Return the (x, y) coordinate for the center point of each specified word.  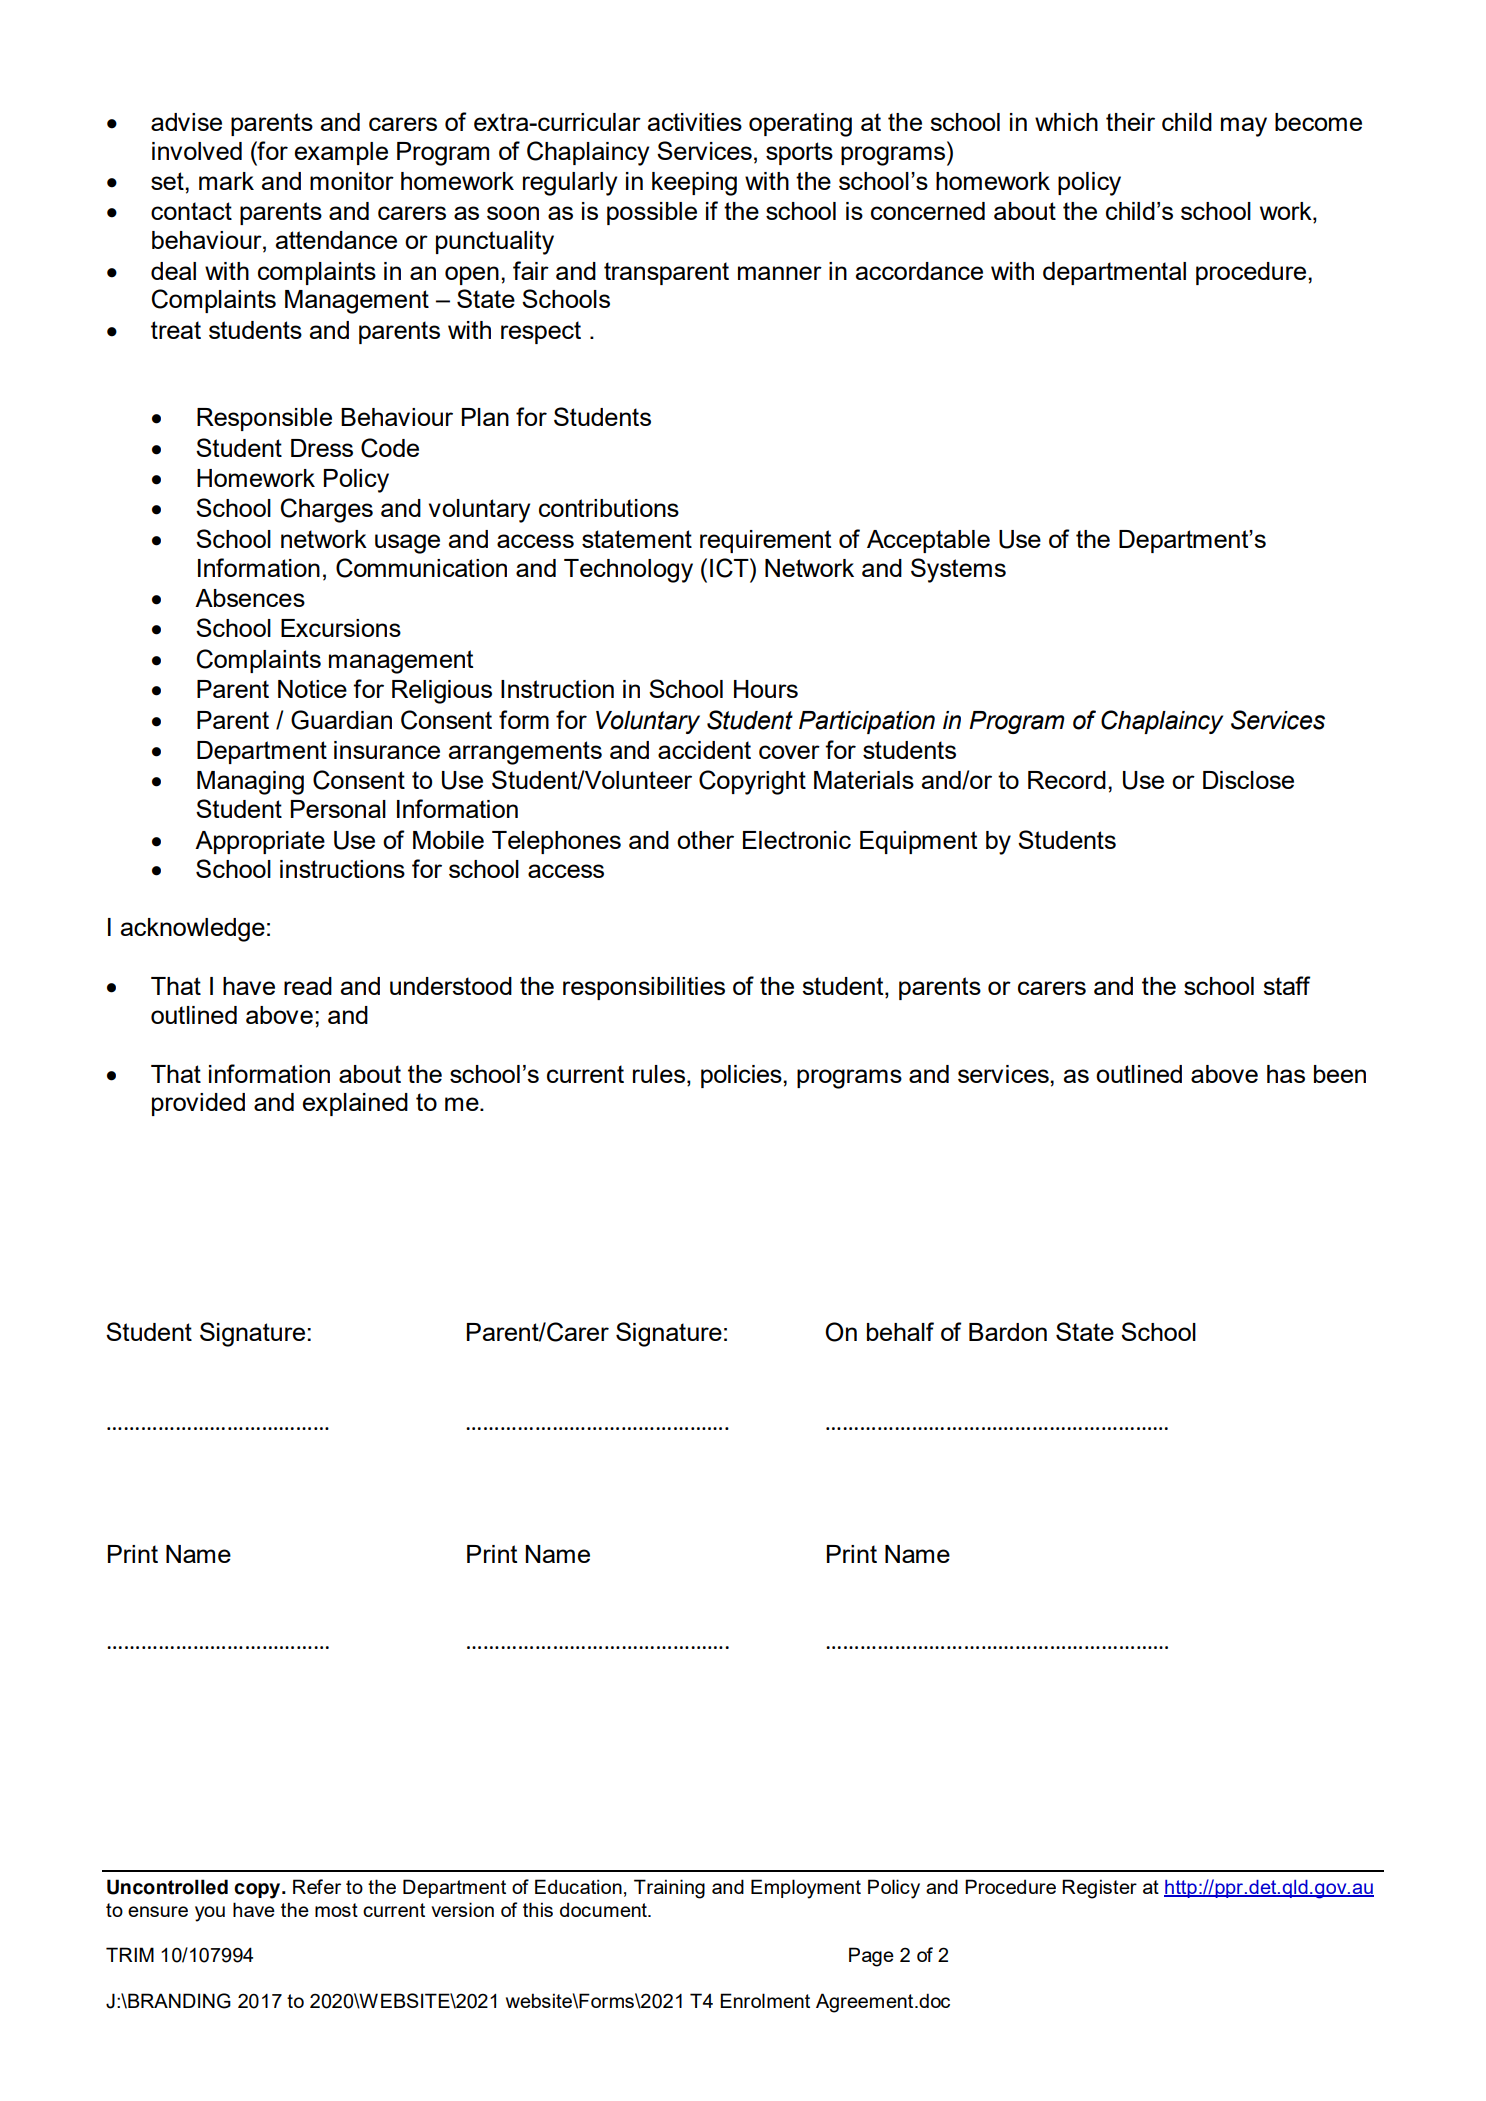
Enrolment (765, 2000)
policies (742, 1076)
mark (226, 181)
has (1286, 1074)
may (1244, 127)
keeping (694, 184)
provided (198, 1104)
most (336, 1910)
